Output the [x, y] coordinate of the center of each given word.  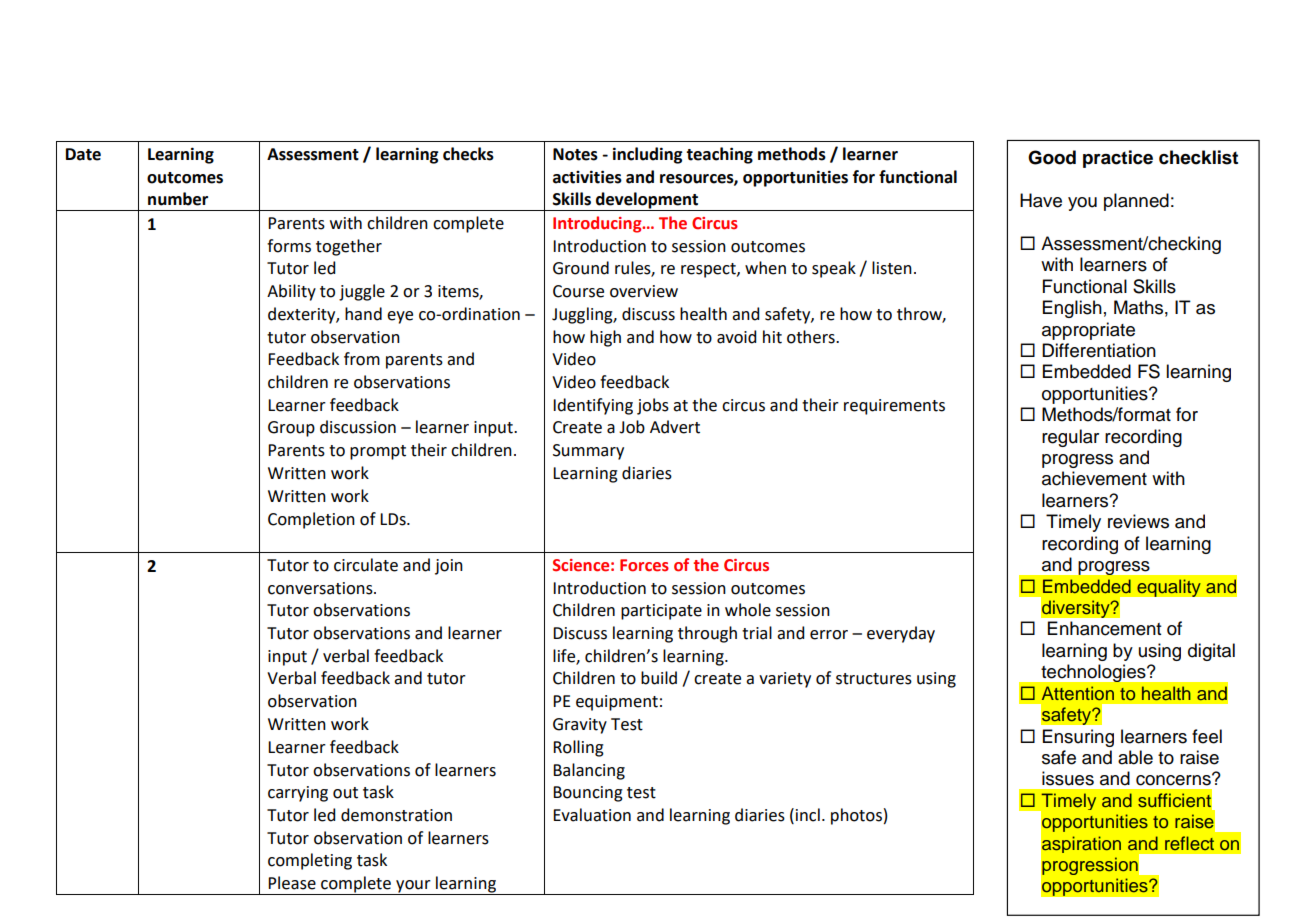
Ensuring [1078, 738]
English [1072, 309]
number [178, 199]
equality [1169, 588]
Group [291, 429]
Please [292, 883]
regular [1070, 438]
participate [661, 612]
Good [1052, 157]
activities [587, 177]
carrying [298, 794]
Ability [291, 292]
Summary [588, 452]
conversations [321, 588]
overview [644, 291]
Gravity [580, 726]
